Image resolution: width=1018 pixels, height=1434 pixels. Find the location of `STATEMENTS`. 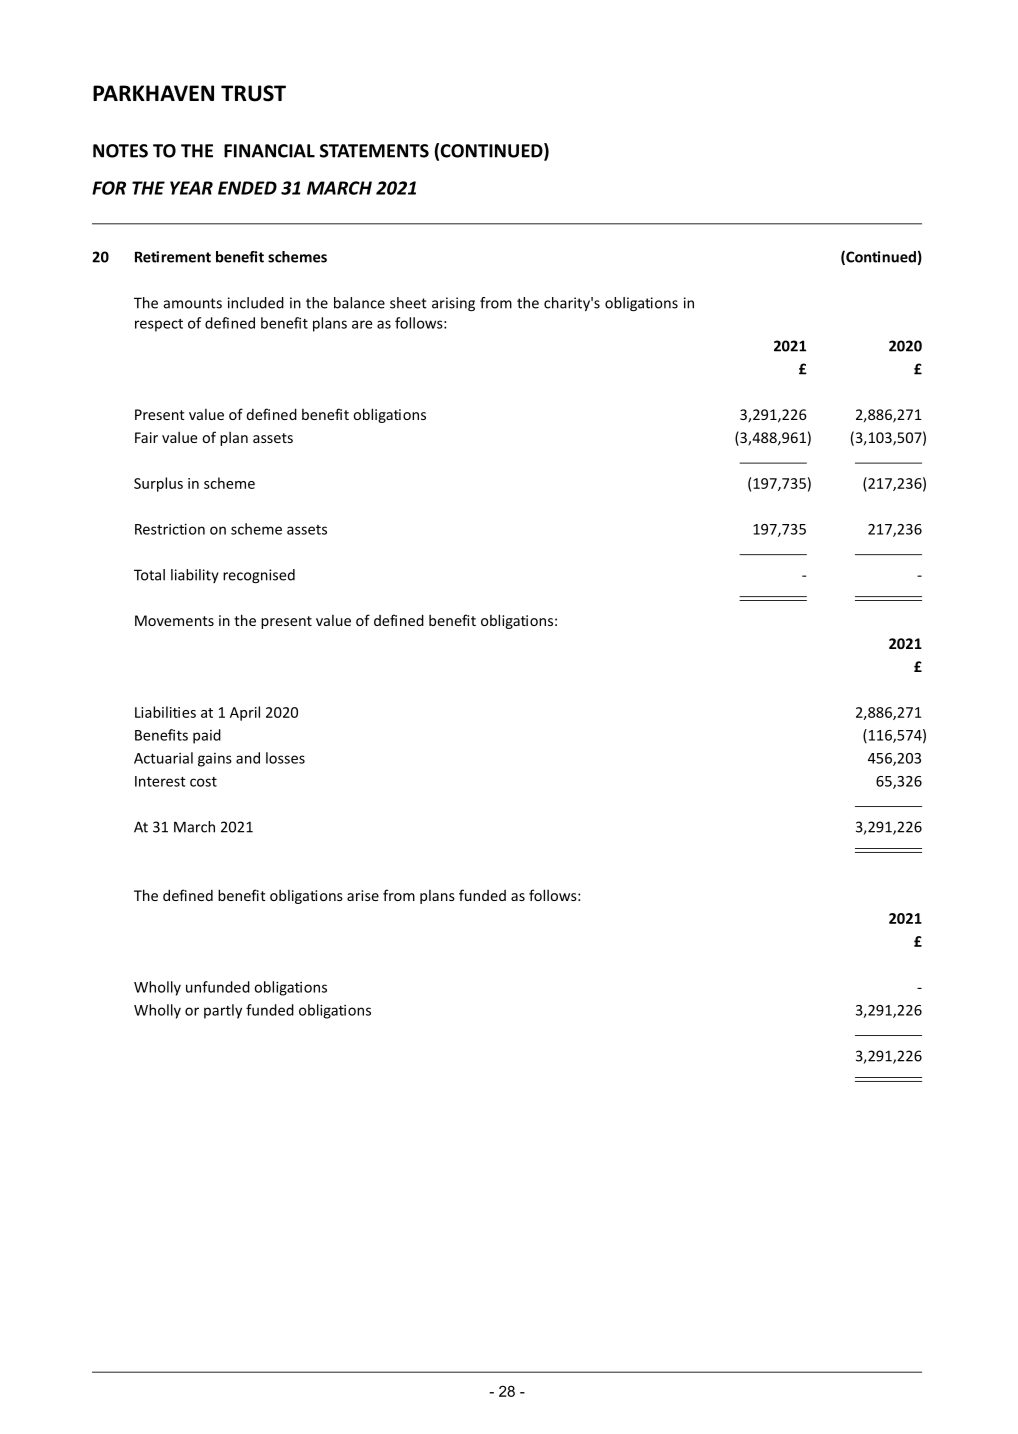

STATEMENTS is located at coordinates (374, 151).
